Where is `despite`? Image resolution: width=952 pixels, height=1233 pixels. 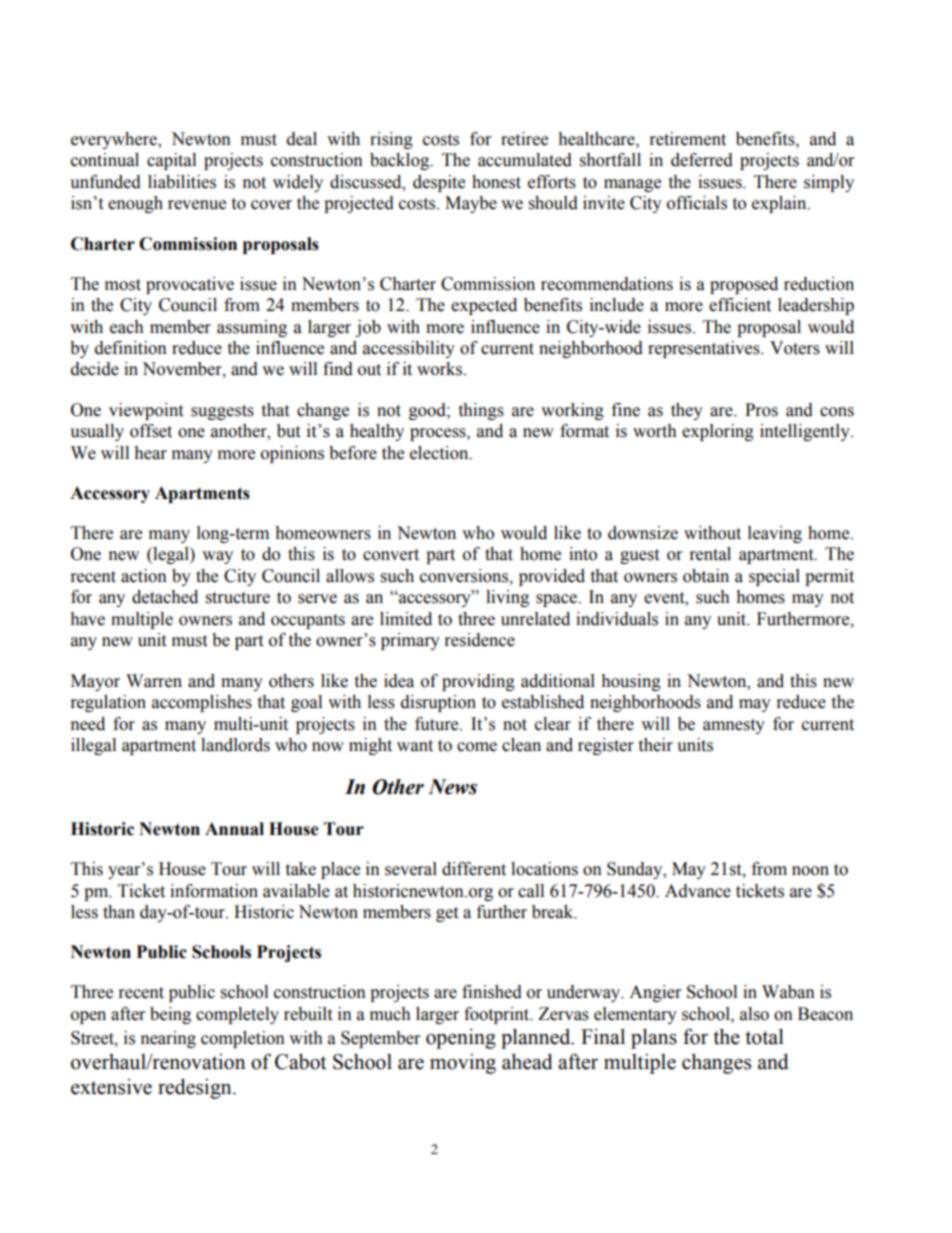 despite is located at coordinates (439, 183).
